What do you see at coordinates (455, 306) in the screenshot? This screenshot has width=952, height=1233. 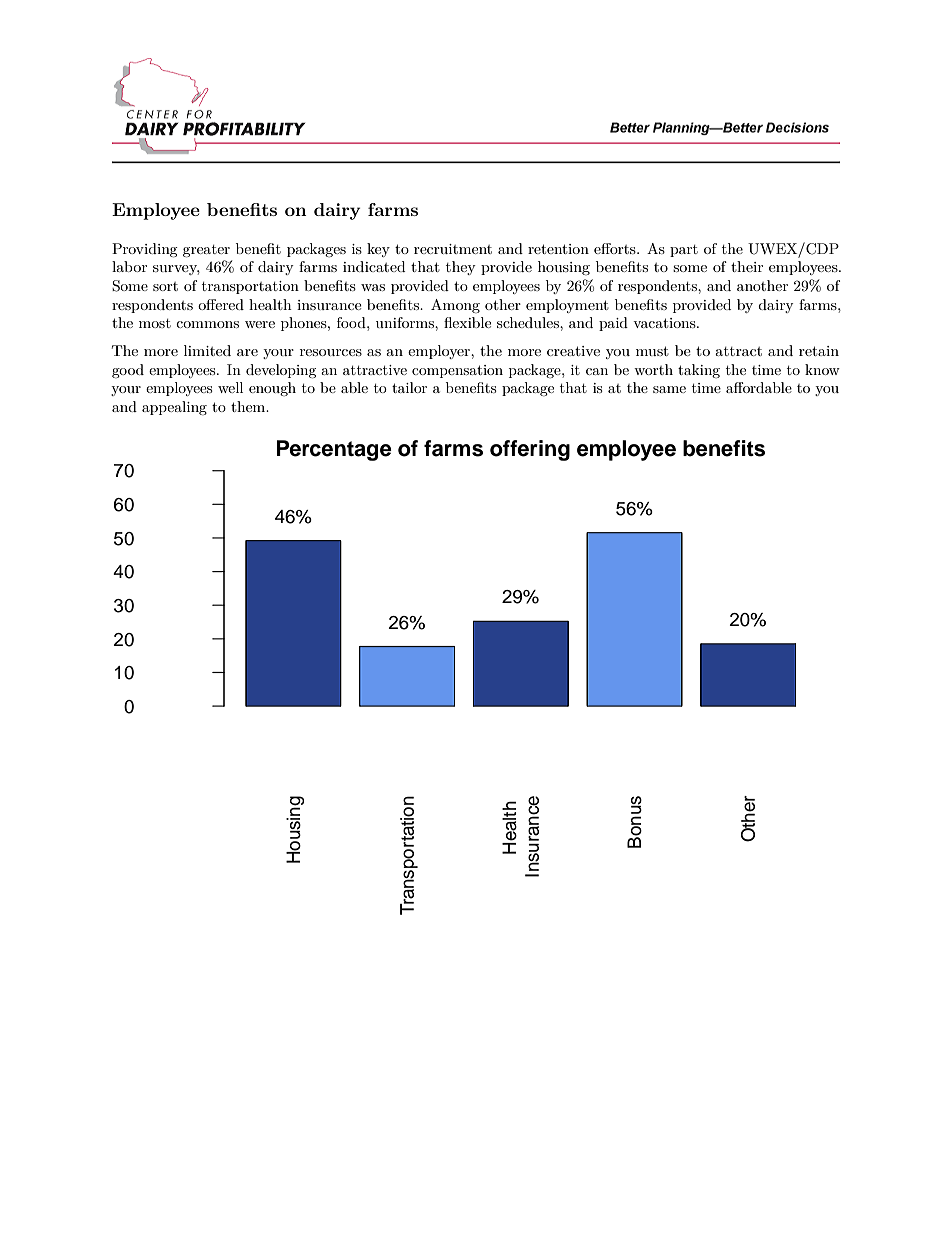 I see `Among` at bounding box center [455, 306].
